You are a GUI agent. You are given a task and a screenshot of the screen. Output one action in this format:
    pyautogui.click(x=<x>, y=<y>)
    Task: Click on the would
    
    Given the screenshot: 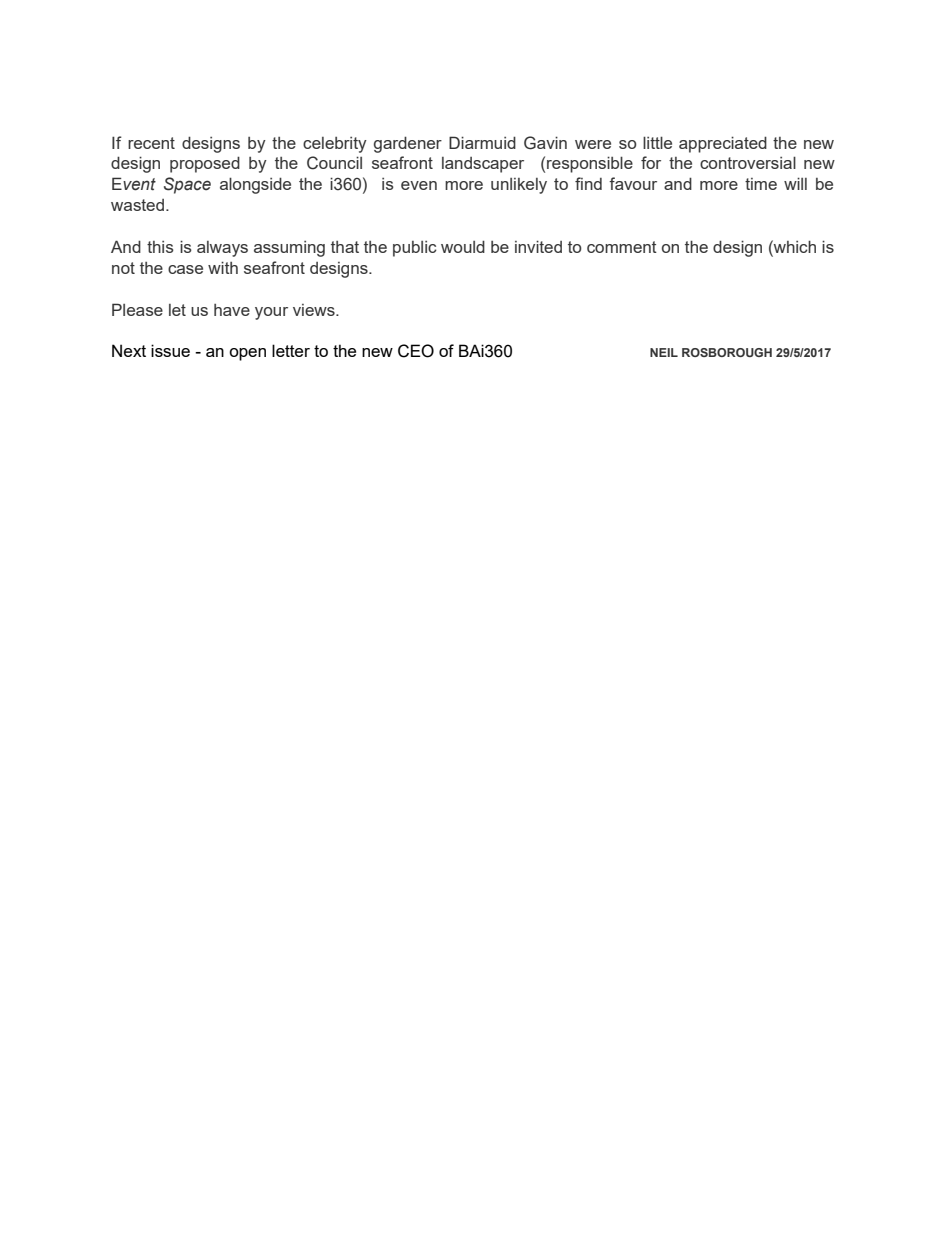 What is the action you would take?
    pyautogui.click(x=463, y=246)
